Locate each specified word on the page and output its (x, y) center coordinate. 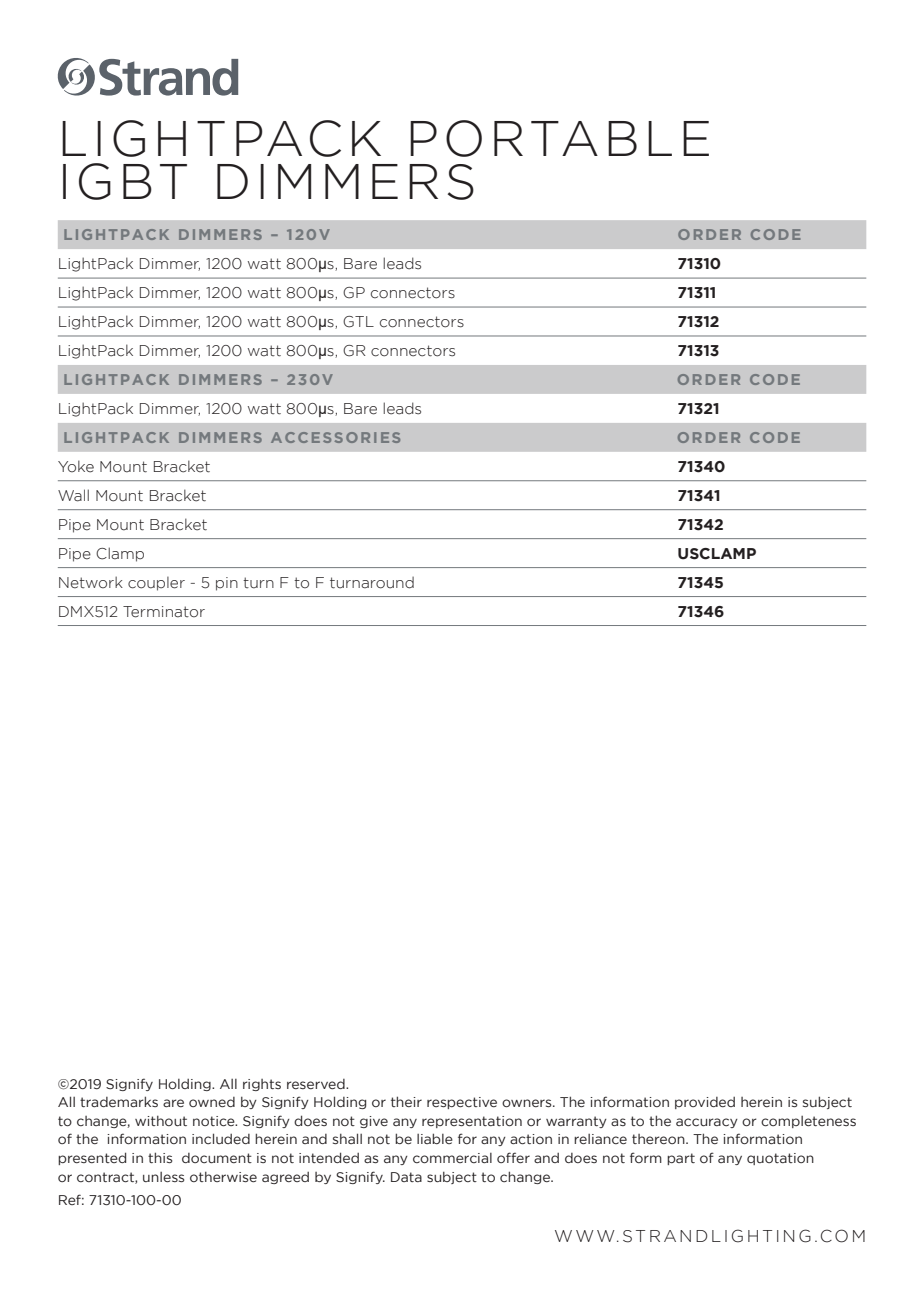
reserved (317, 1084)
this (160, 1157)
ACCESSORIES (335, 437)
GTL (358, 322)
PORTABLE (559, 138)
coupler (156, 584)
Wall (73, 495)
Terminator (164, 612)
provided (705, 1103)
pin (227, 584)
